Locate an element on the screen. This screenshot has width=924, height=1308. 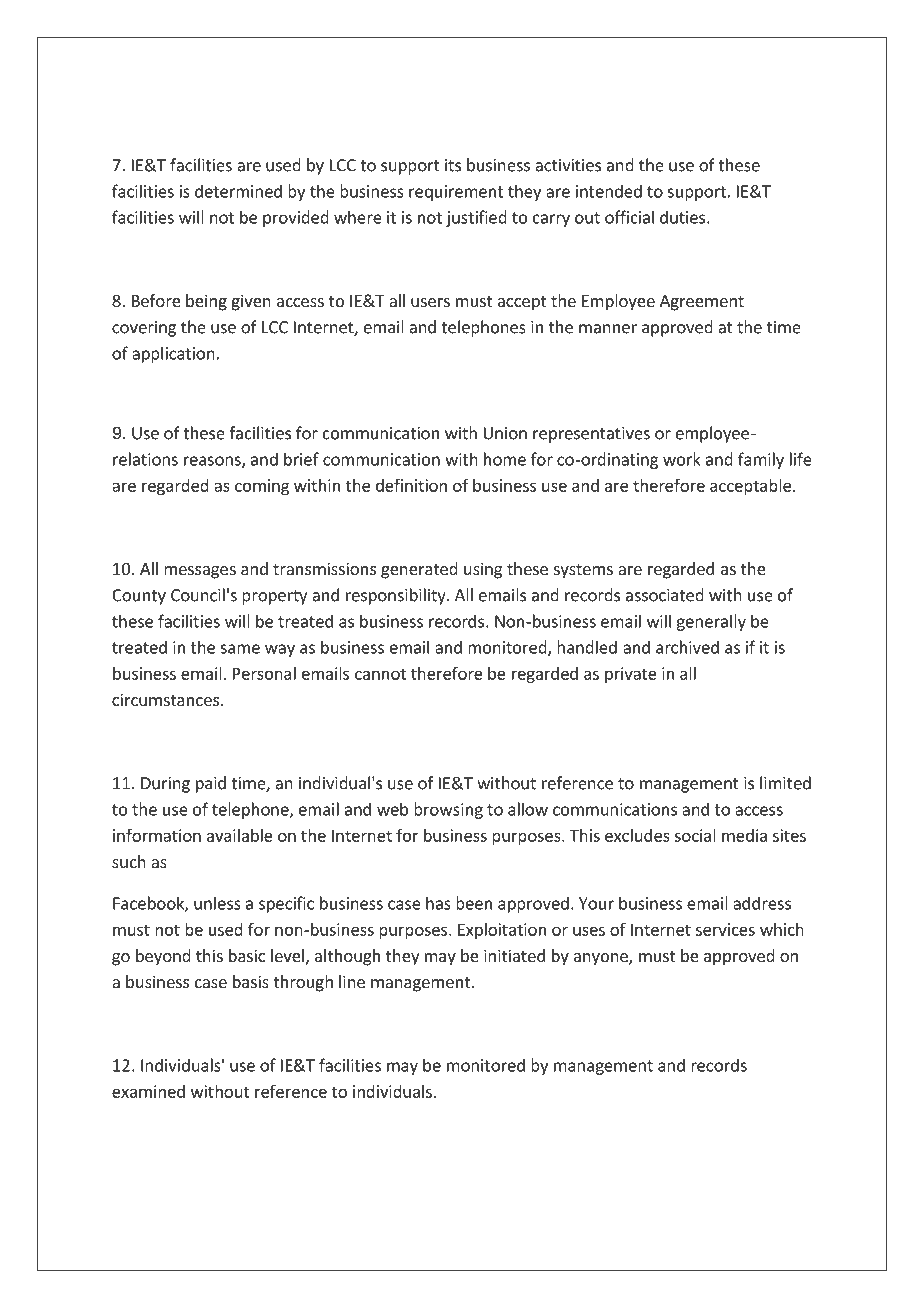
paid is located at coordinates (211, 784).
